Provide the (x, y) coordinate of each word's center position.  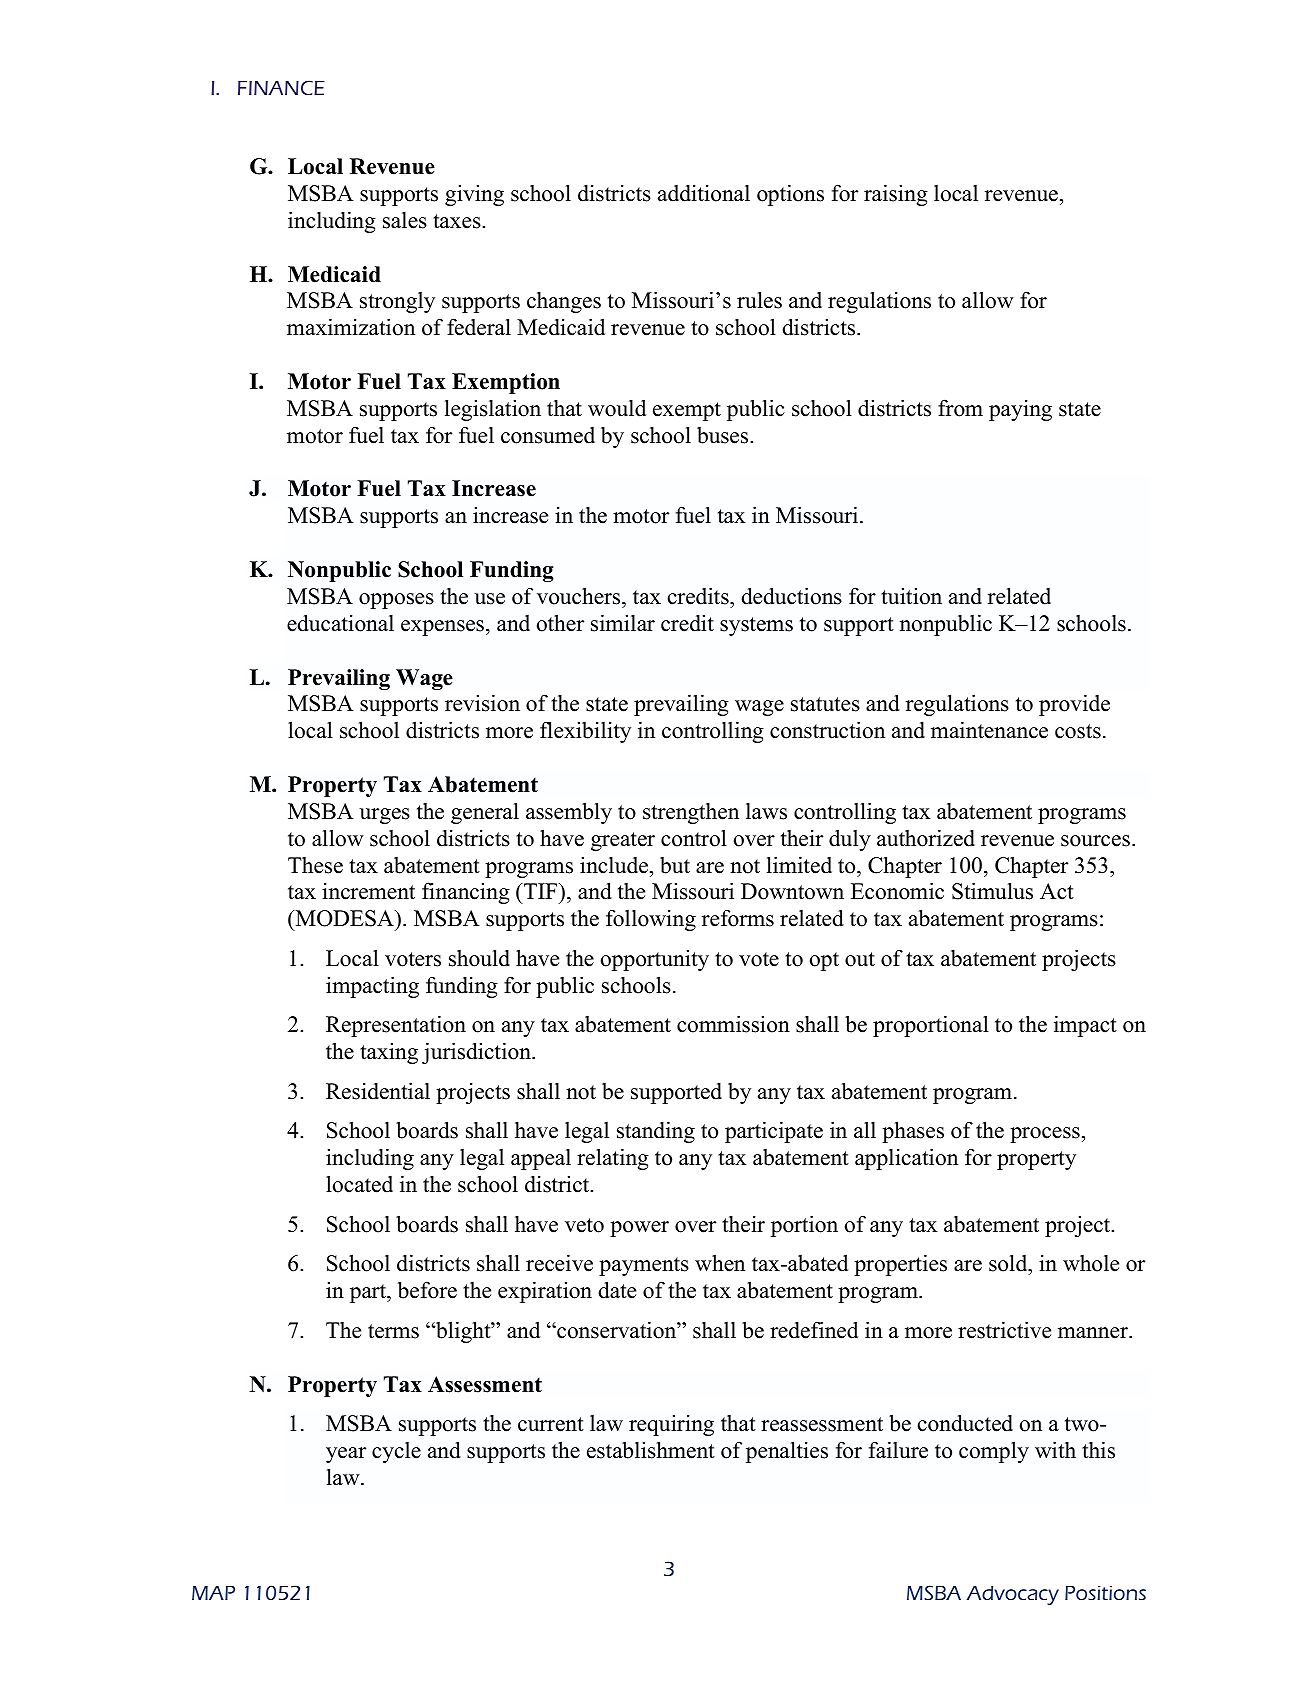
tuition (911, 596)
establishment (651, 1450)
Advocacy (1013, 1595)
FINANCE (281, 87)
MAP (213, 1593)
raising (896, 195)
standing (656, 1132)
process (1045, 1135)
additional (704, 193)
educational (340, 623)
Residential (378, 1091)
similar (623, 623)
